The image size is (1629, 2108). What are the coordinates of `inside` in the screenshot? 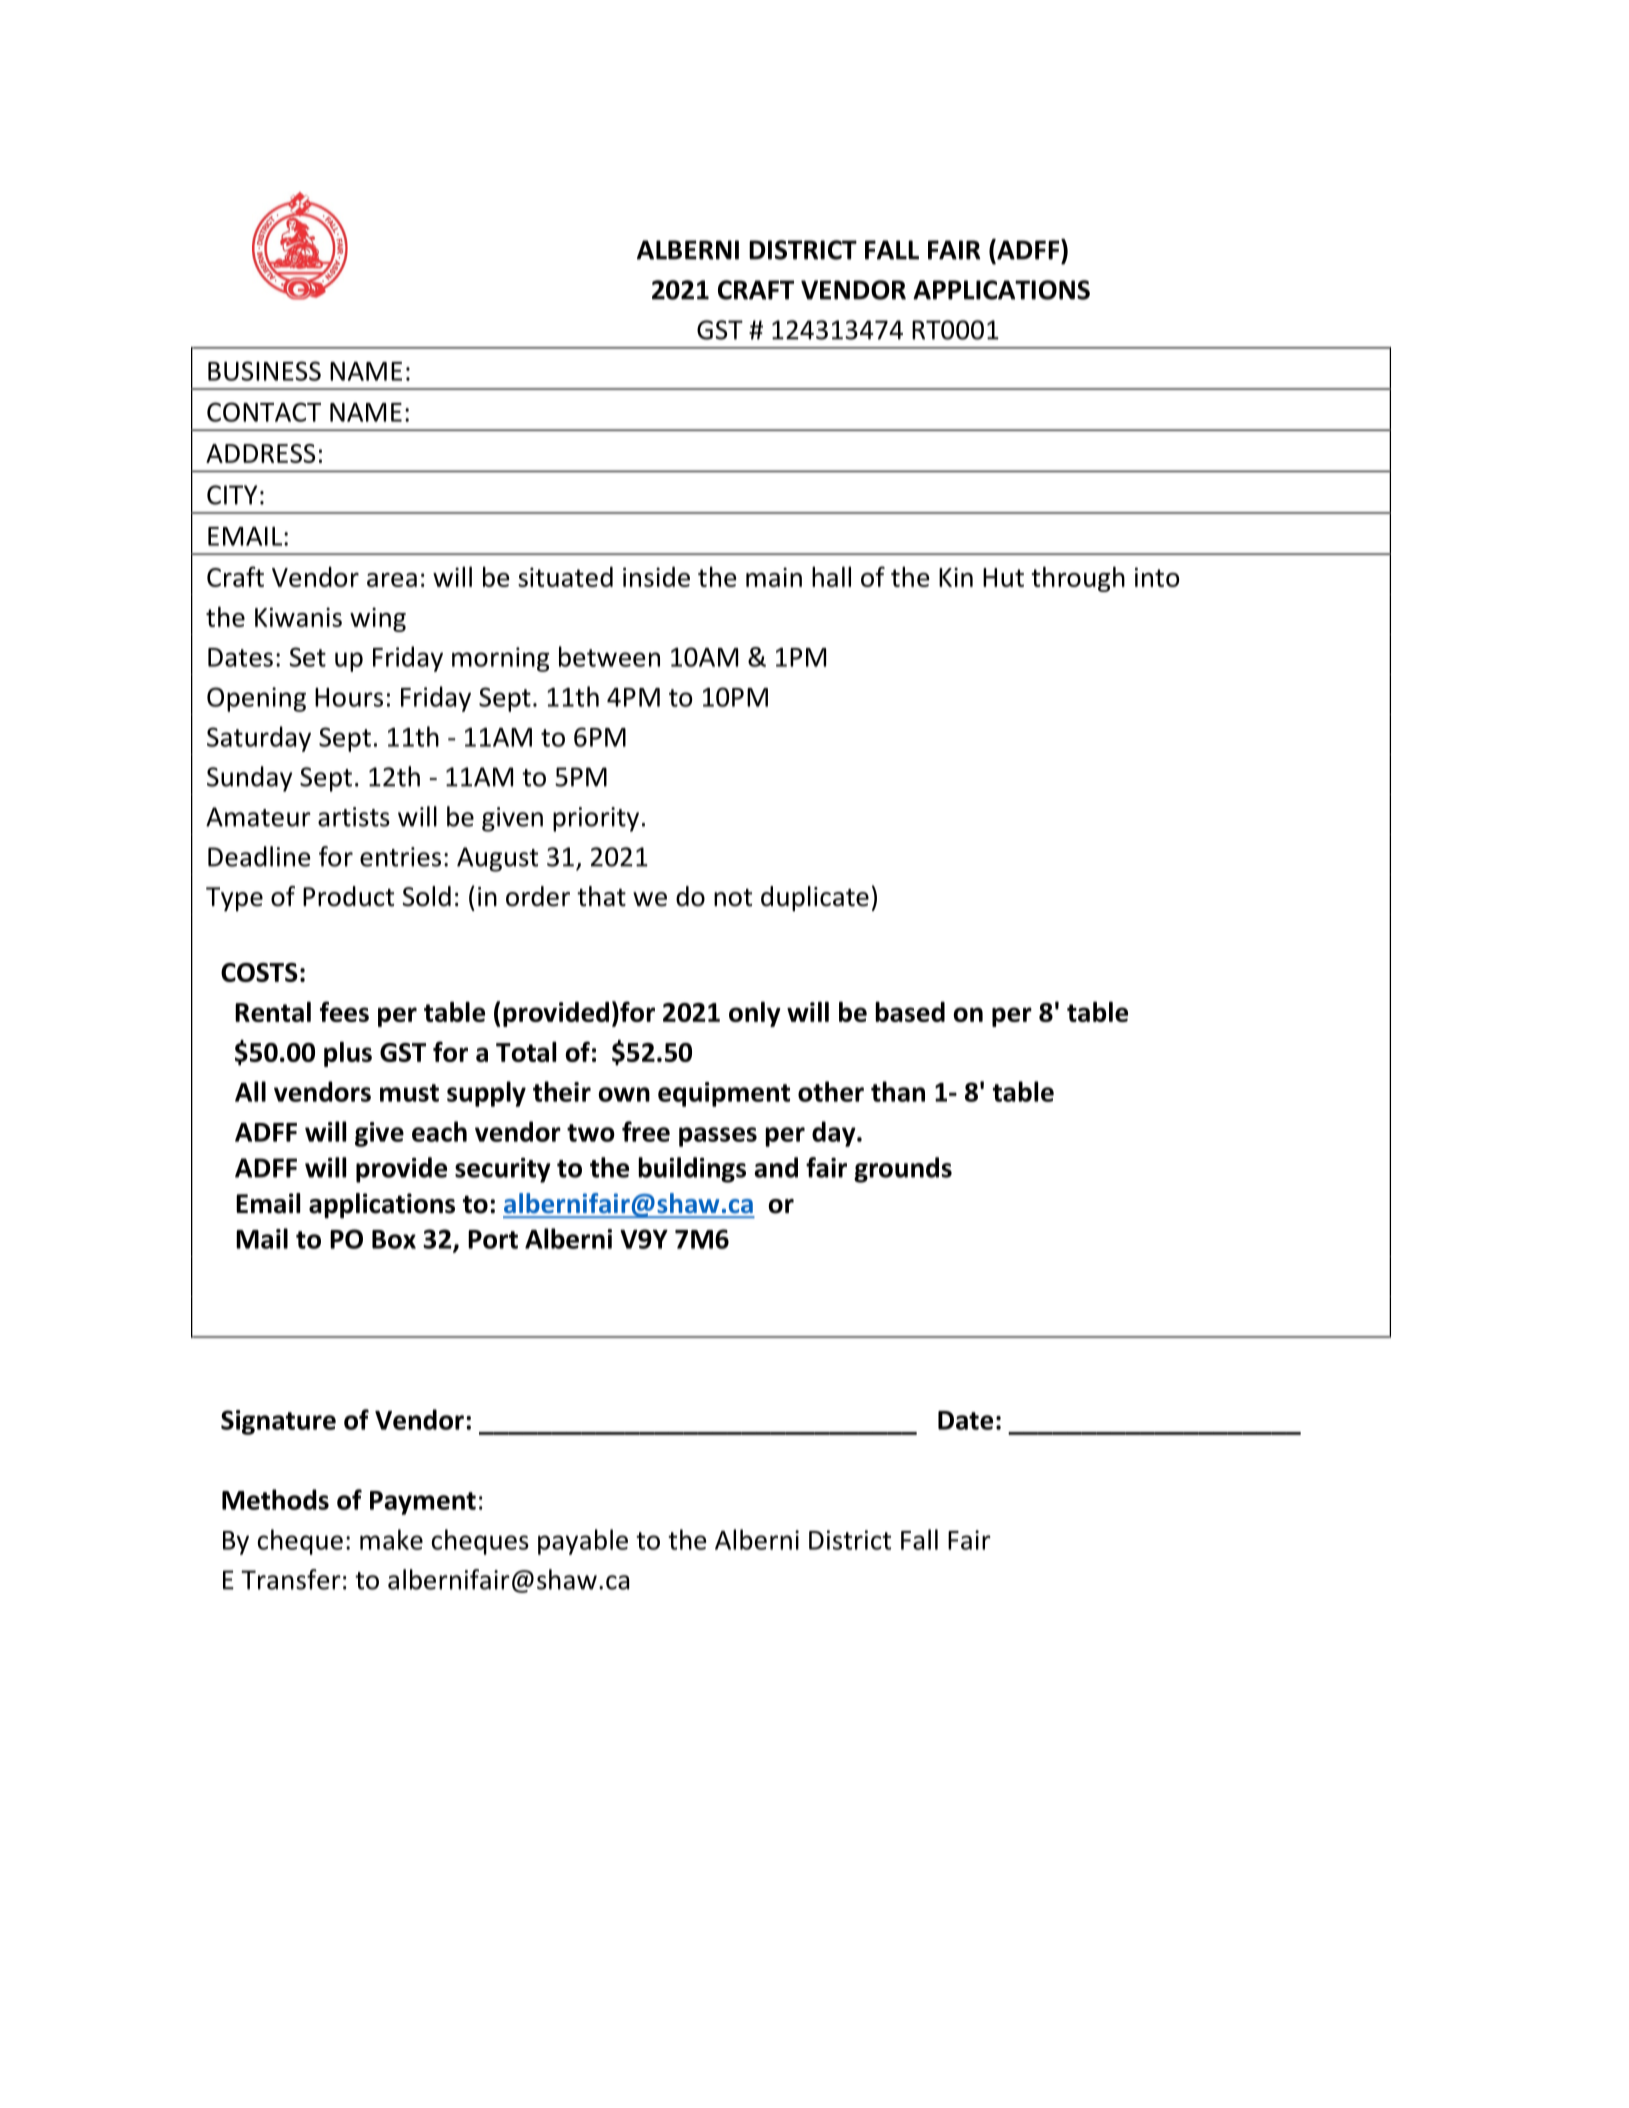 It's located at (656, 577).
